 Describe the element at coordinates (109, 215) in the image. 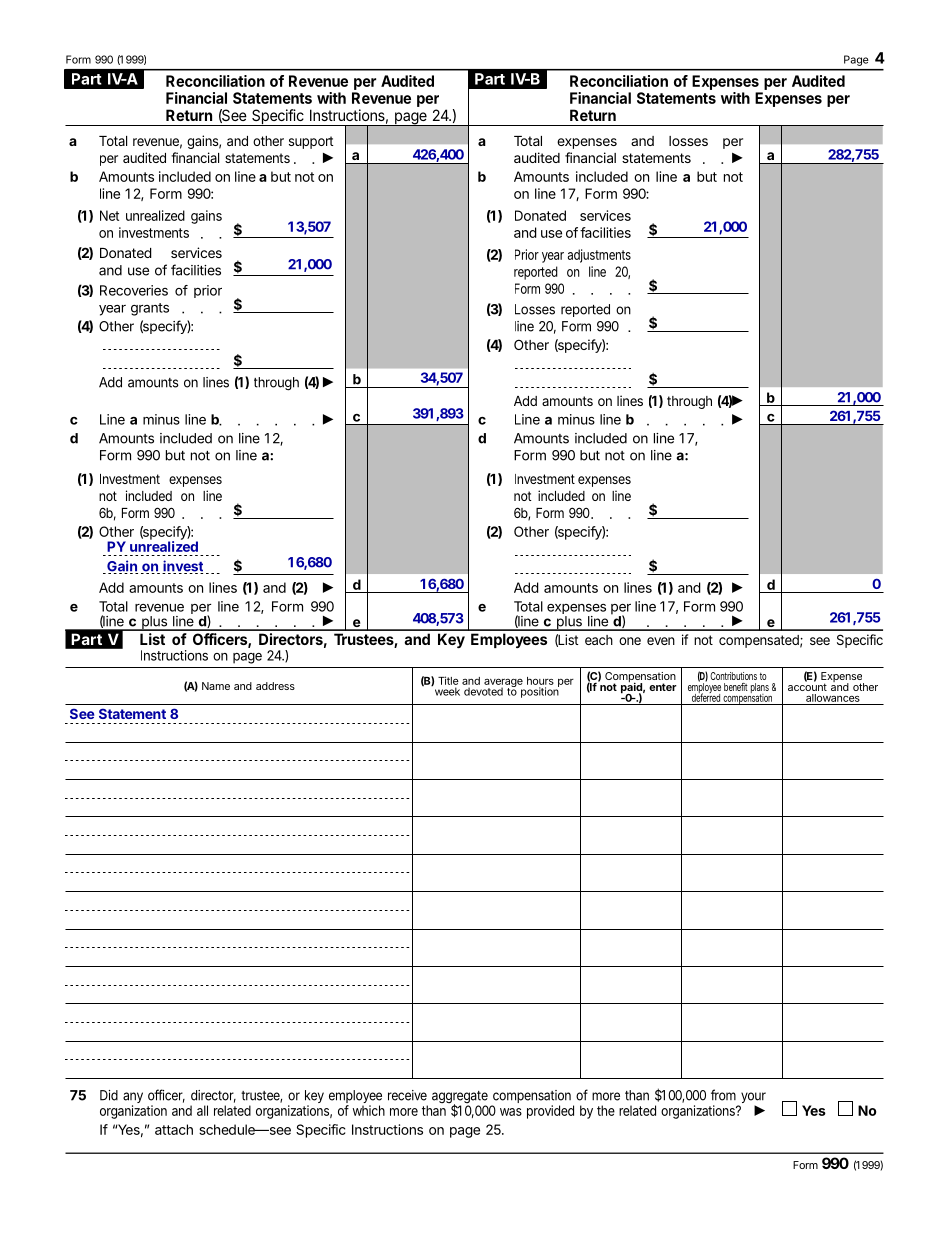

I see `Net` at that location.
